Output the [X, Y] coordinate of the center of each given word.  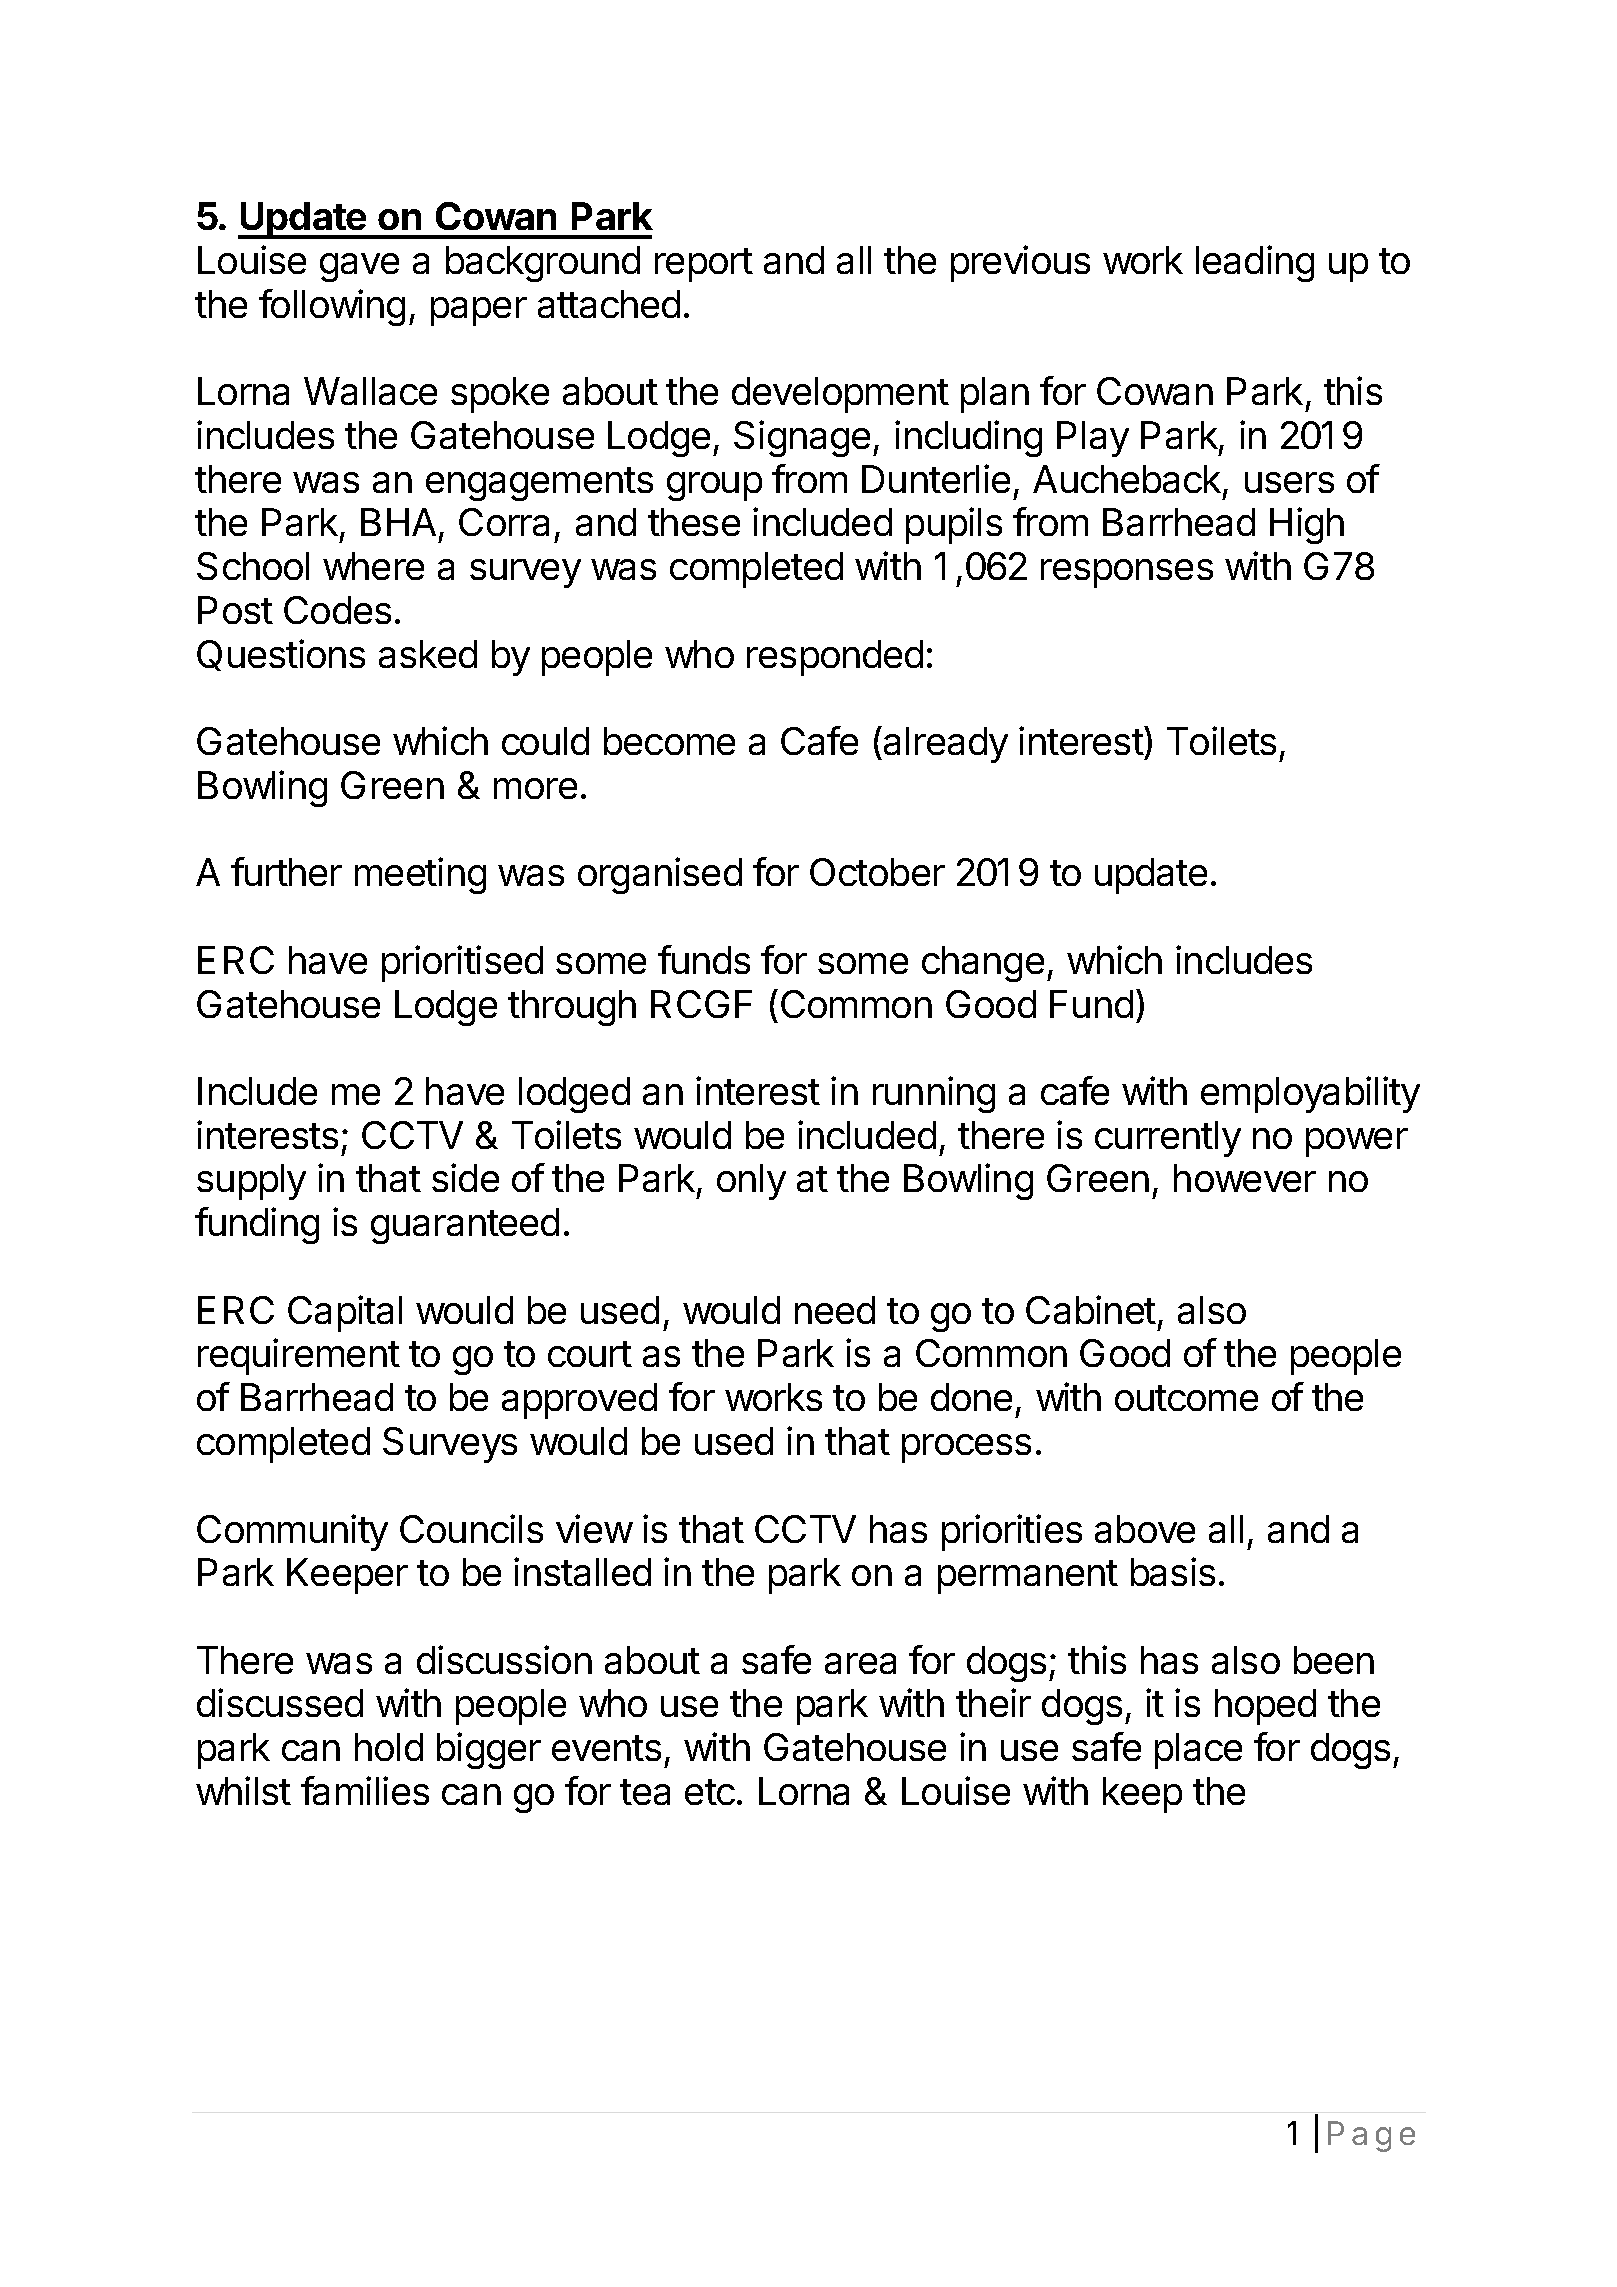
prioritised [462, 963]
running [934, 1094]
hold [389, 1747]
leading [1255, 263]
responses [1127, 573]
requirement [299, 1356]
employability [1310, 1094]
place [1198, 1751]
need [835, 1310]
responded [835, 658]
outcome [1186, 1398]
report [704, 265]
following [332, 307]
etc [710, 1792]
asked [428, 654]
